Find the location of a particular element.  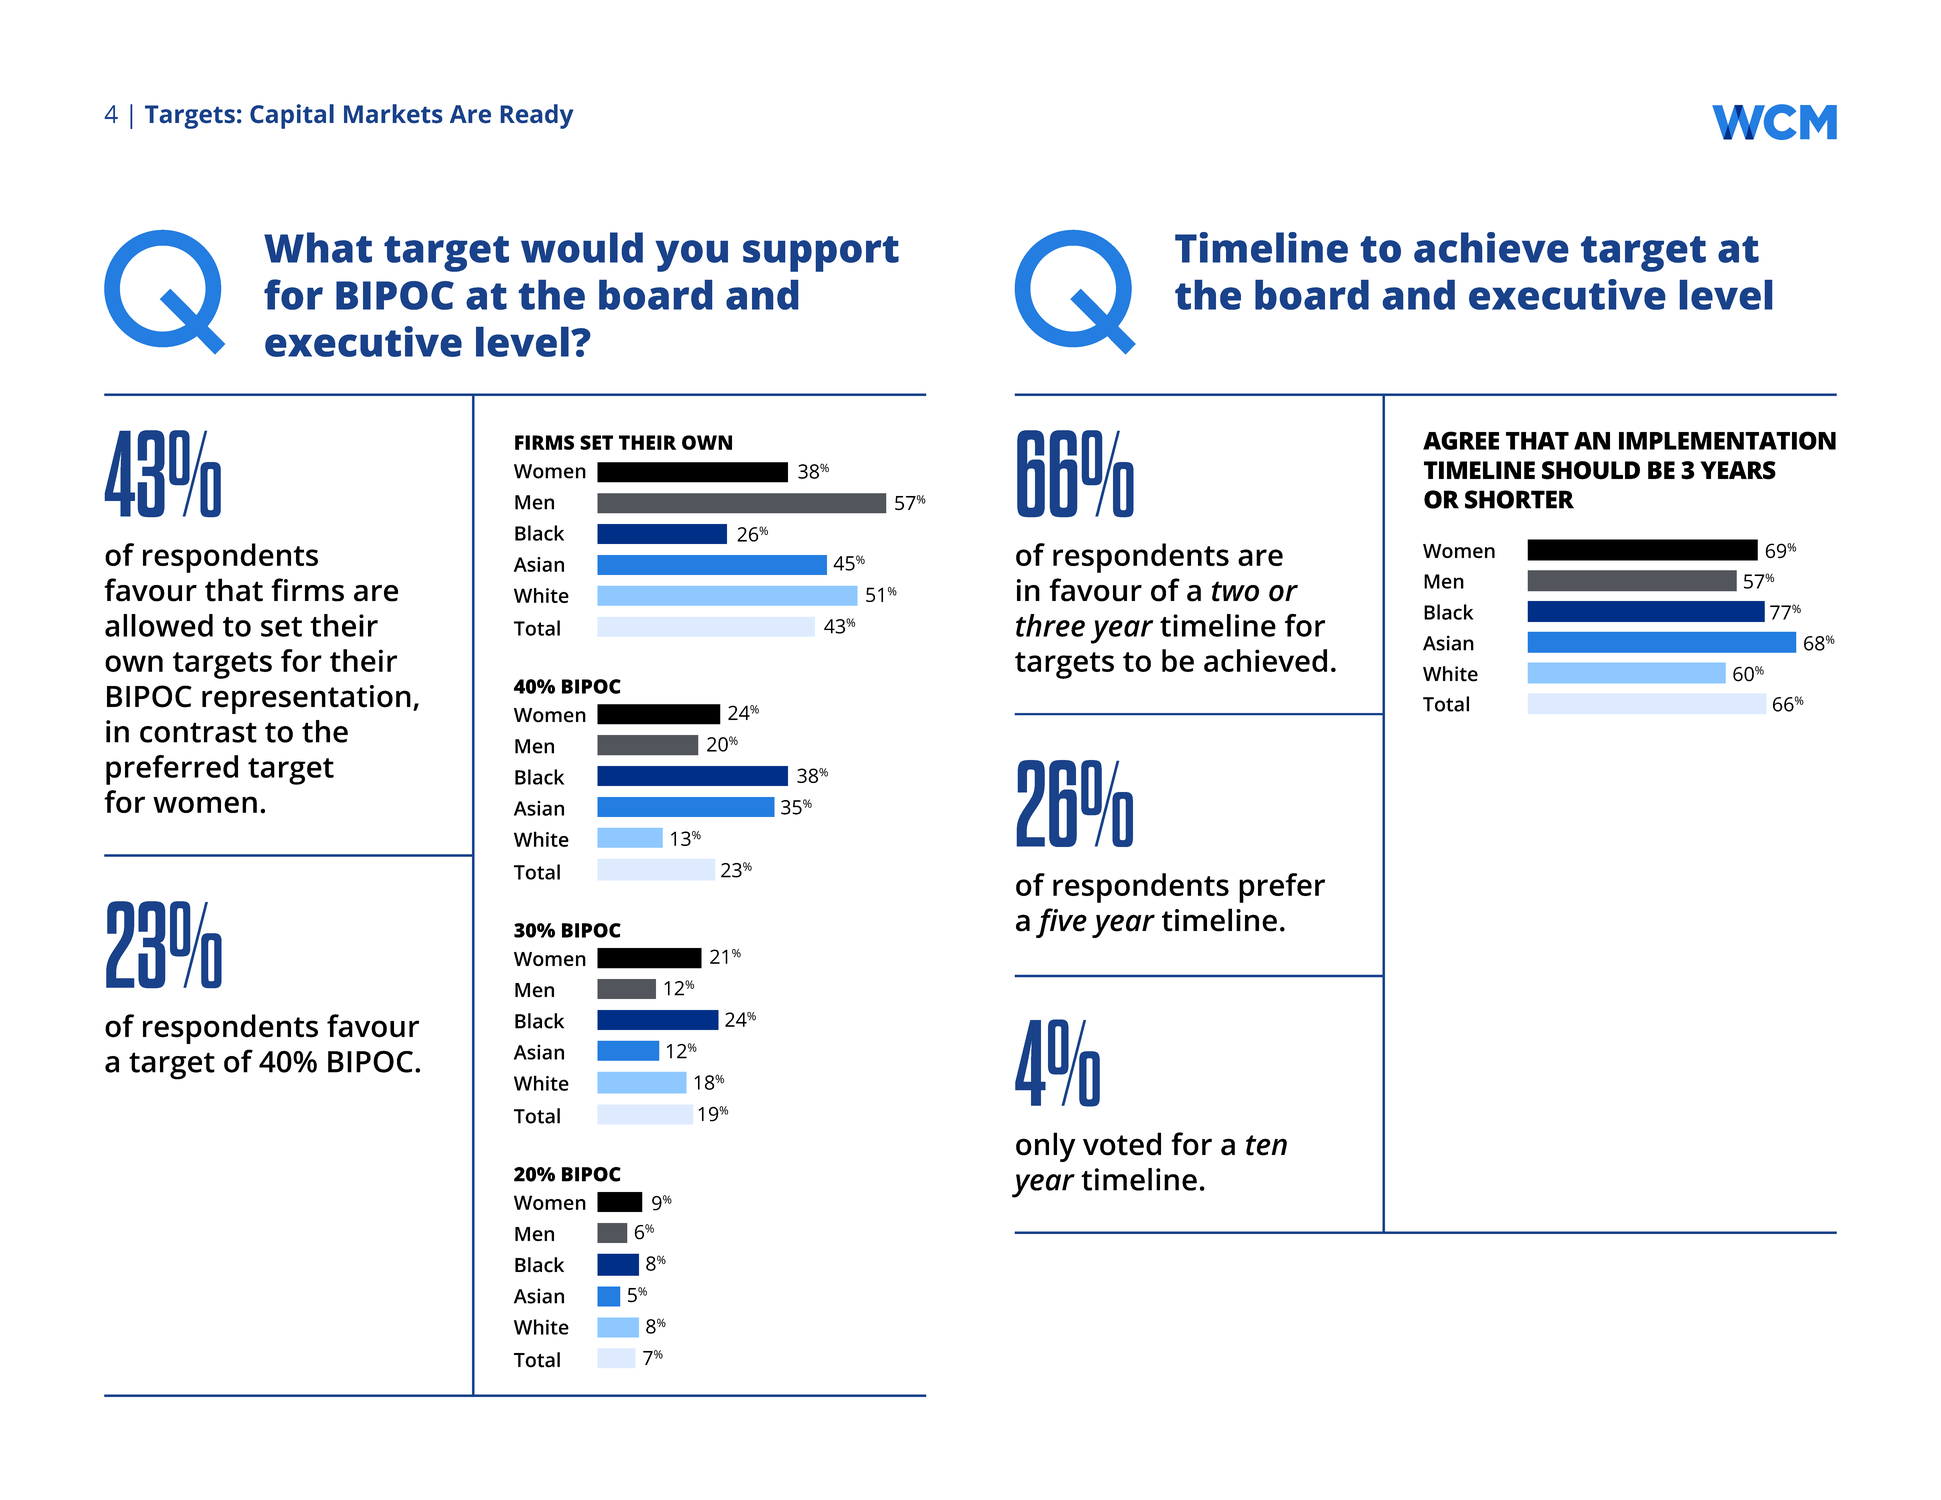

AGREE is located at coordinates (1461, 440).
